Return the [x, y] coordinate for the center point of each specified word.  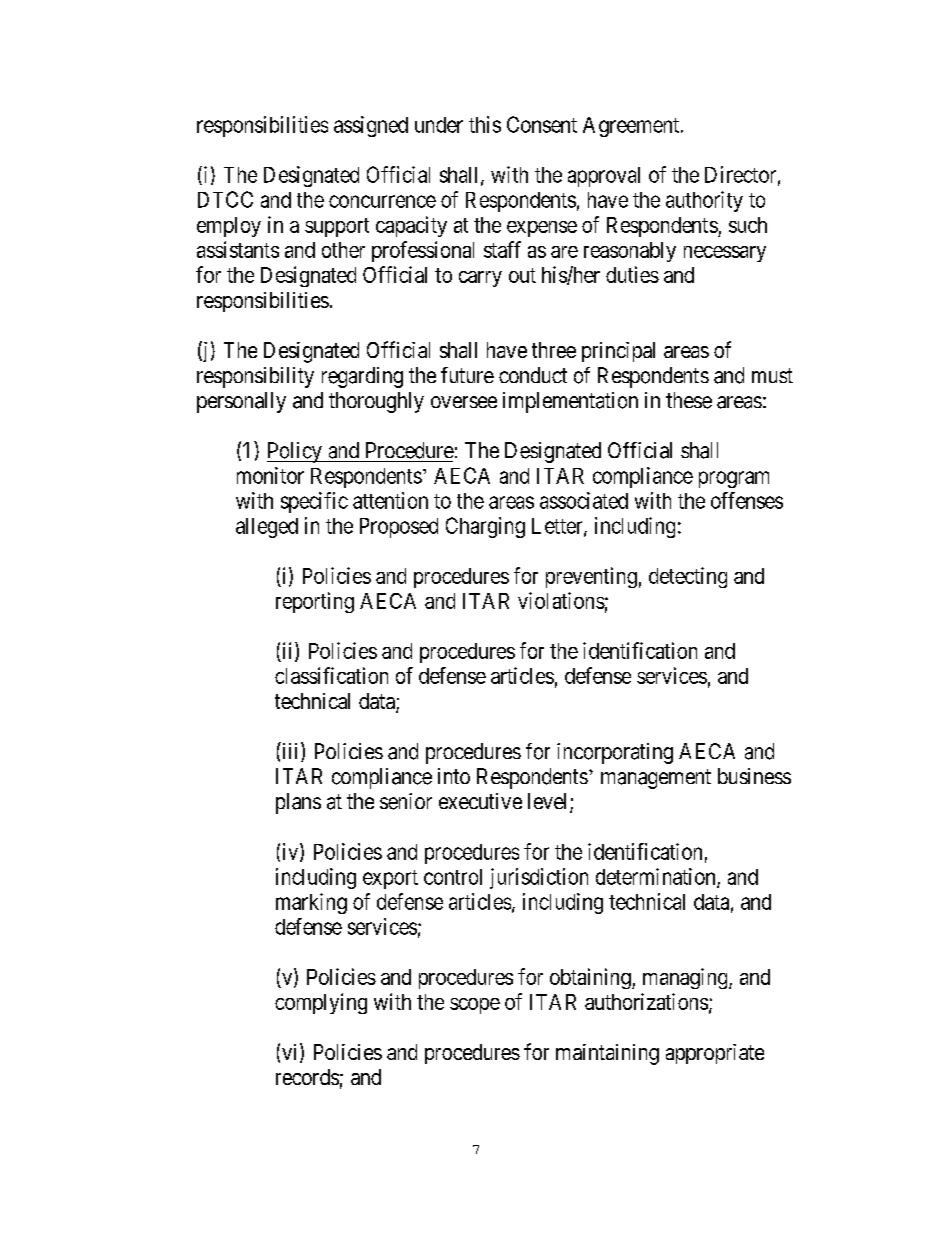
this [485, 124]
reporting [315, 602]
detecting [688, 577]
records [307, 1077]
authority [704, 201]
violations [561, 600]
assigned [371, 126]
